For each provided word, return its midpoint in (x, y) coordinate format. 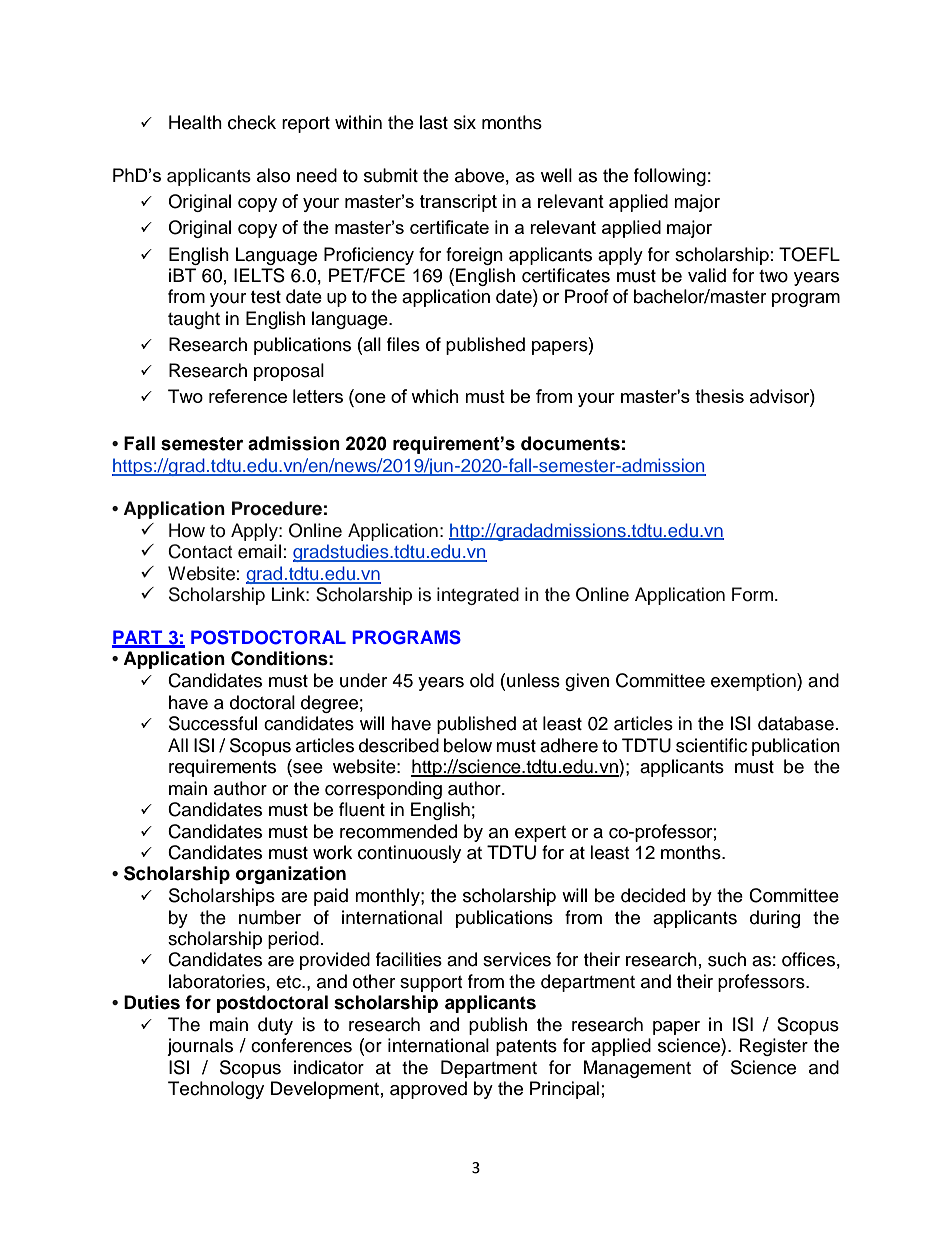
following (670, 177)
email (259, 551)
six (465, 122)
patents (526, 1048)
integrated (478, 596)
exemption (754, 682)
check (252, 122)
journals (200, 1047)
